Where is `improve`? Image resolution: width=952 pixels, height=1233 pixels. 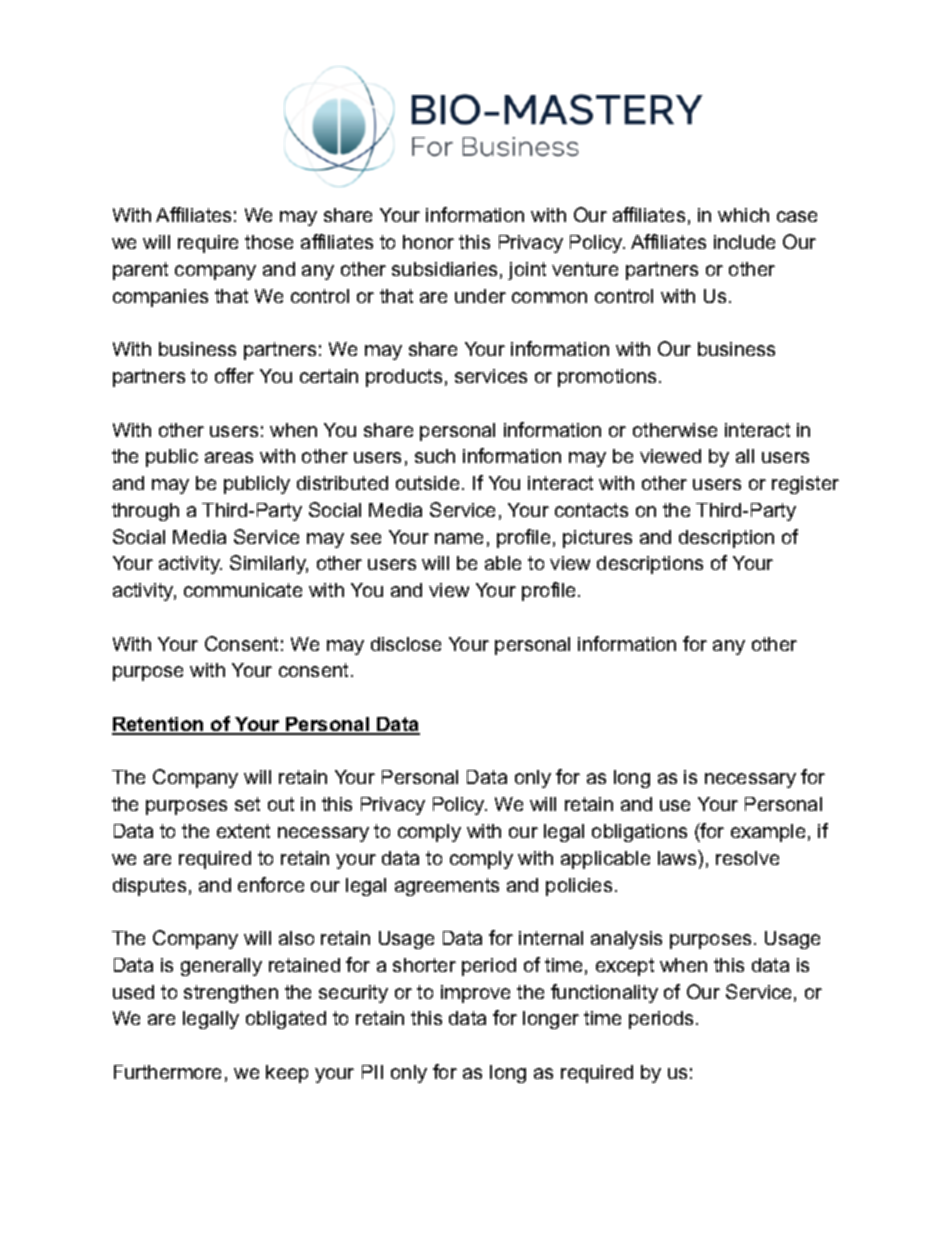 improve is located at coordinates (475, 994).
